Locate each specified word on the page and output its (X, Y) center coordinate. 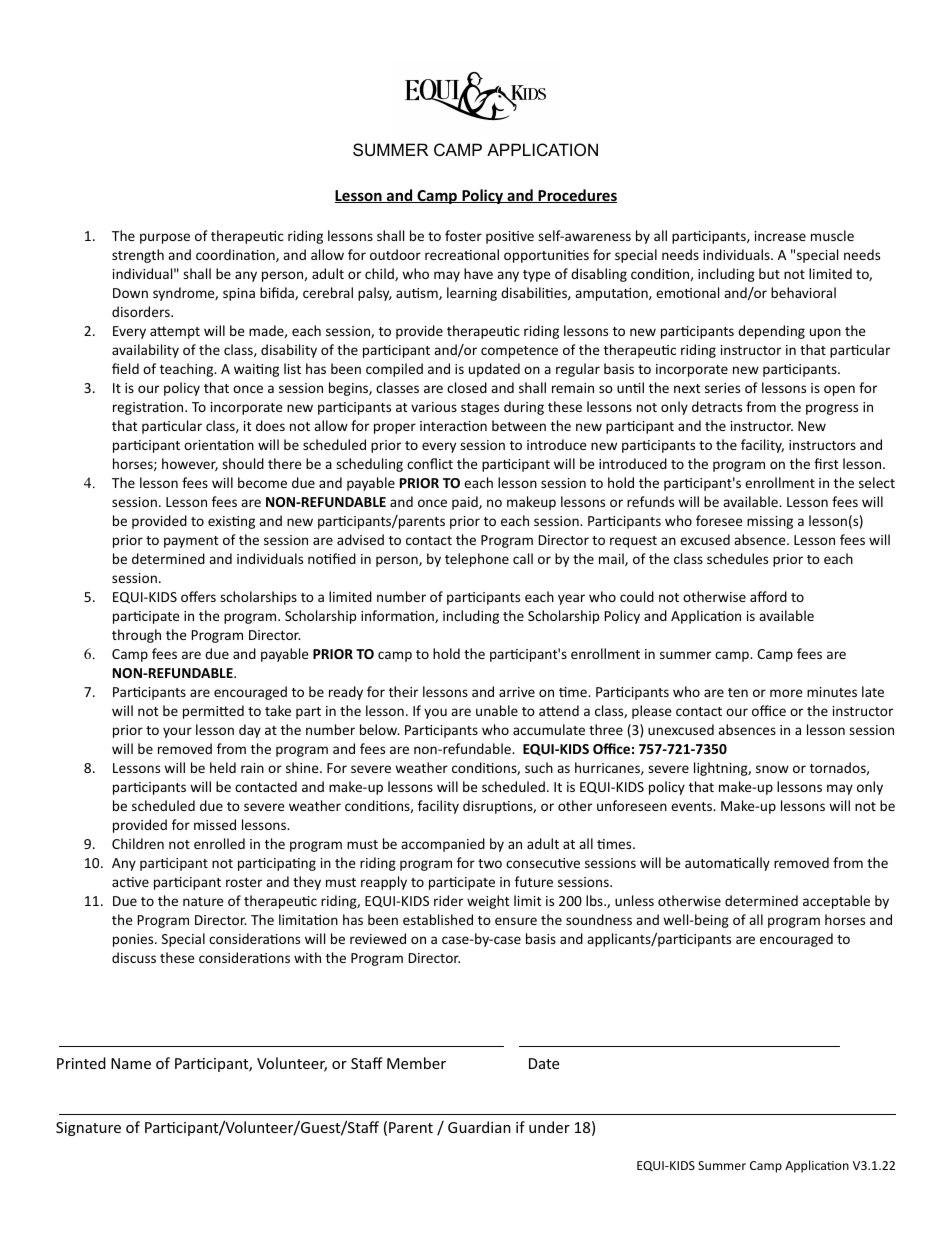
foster (463, 235)
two (490, 863)
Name (131, 1063)
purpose (165, 238)
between (519, 425)
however (190, 464)
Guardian (479, 1127)
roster (244, 882)
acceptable (836, 902)
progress (832, 409)
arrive (517, 692)
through (136, 636)
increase (780, 236)
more (786, 693)
